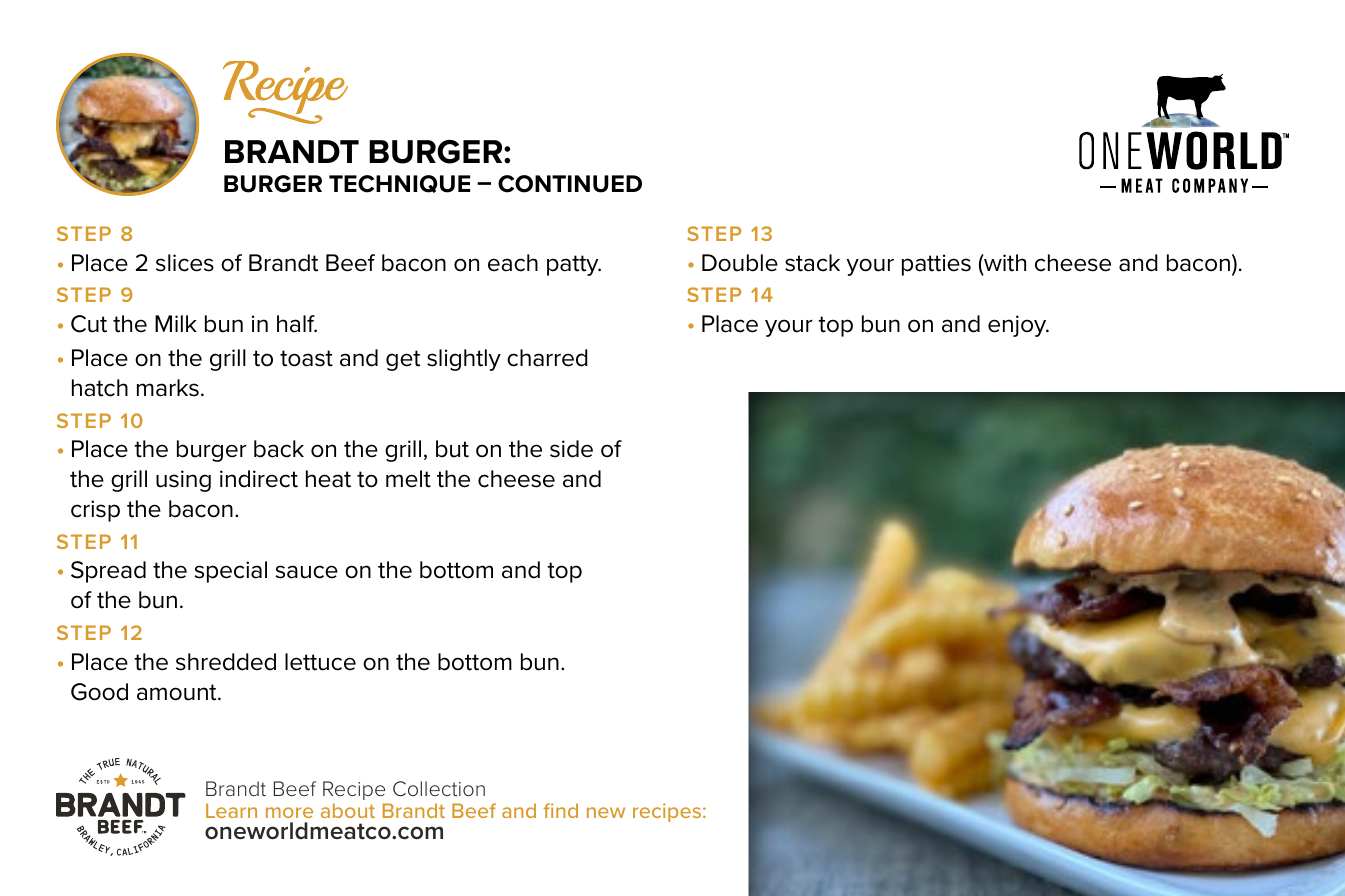 This document has width=1345, height=896. Describe the element at coordinates (307, 572) in the document. I see `sauce` at that location.
